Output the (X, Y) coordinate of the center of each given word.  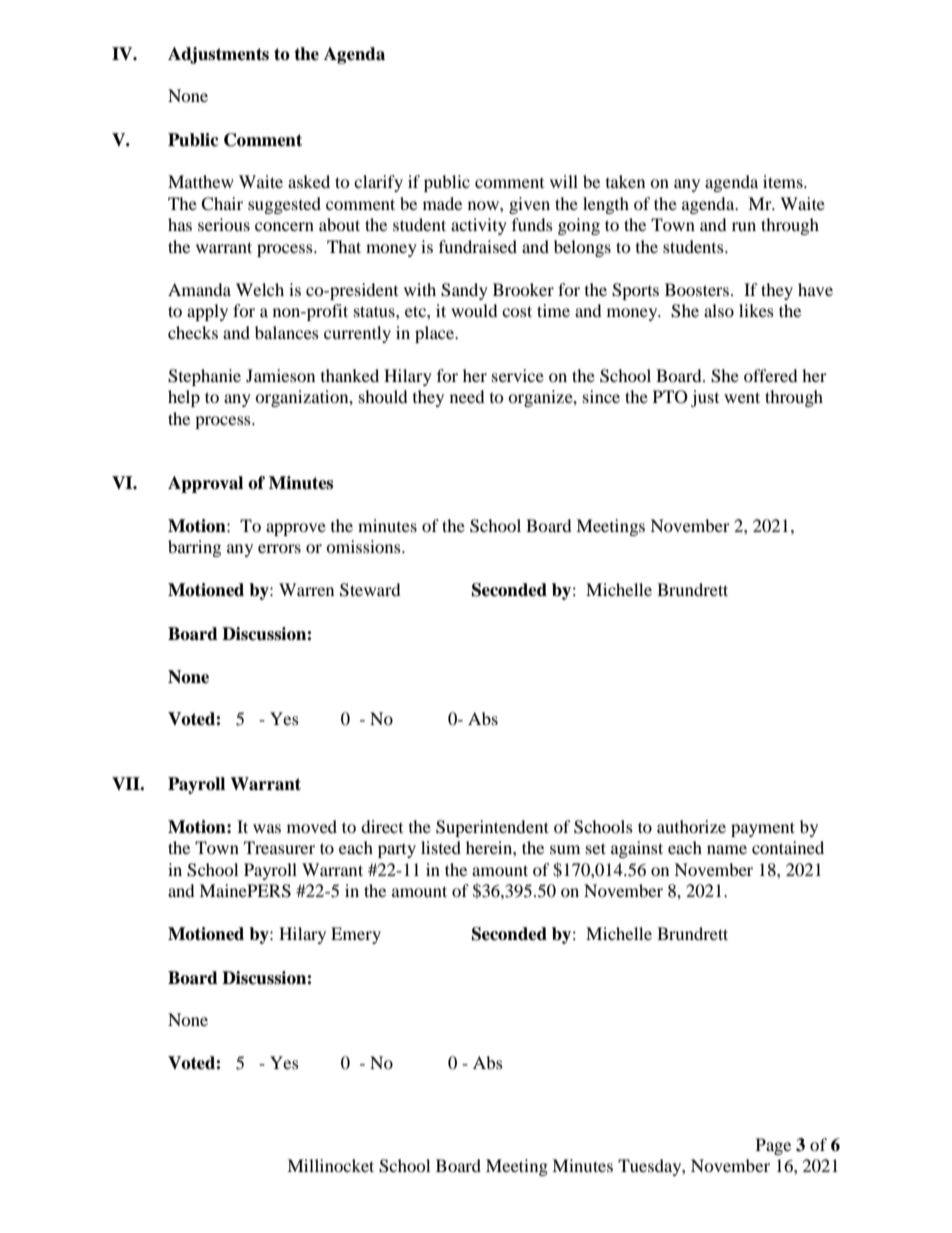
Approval (205, 484)
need (467, 396)
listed (441, 847)
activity (479, 226)
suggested (284, 205)
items (784, 181)
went (742, 397)
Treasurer (279, 847)
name (727, 849)
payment (763, 829)
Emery (356, 935)
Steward (370, 590)
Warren (306, 589)
